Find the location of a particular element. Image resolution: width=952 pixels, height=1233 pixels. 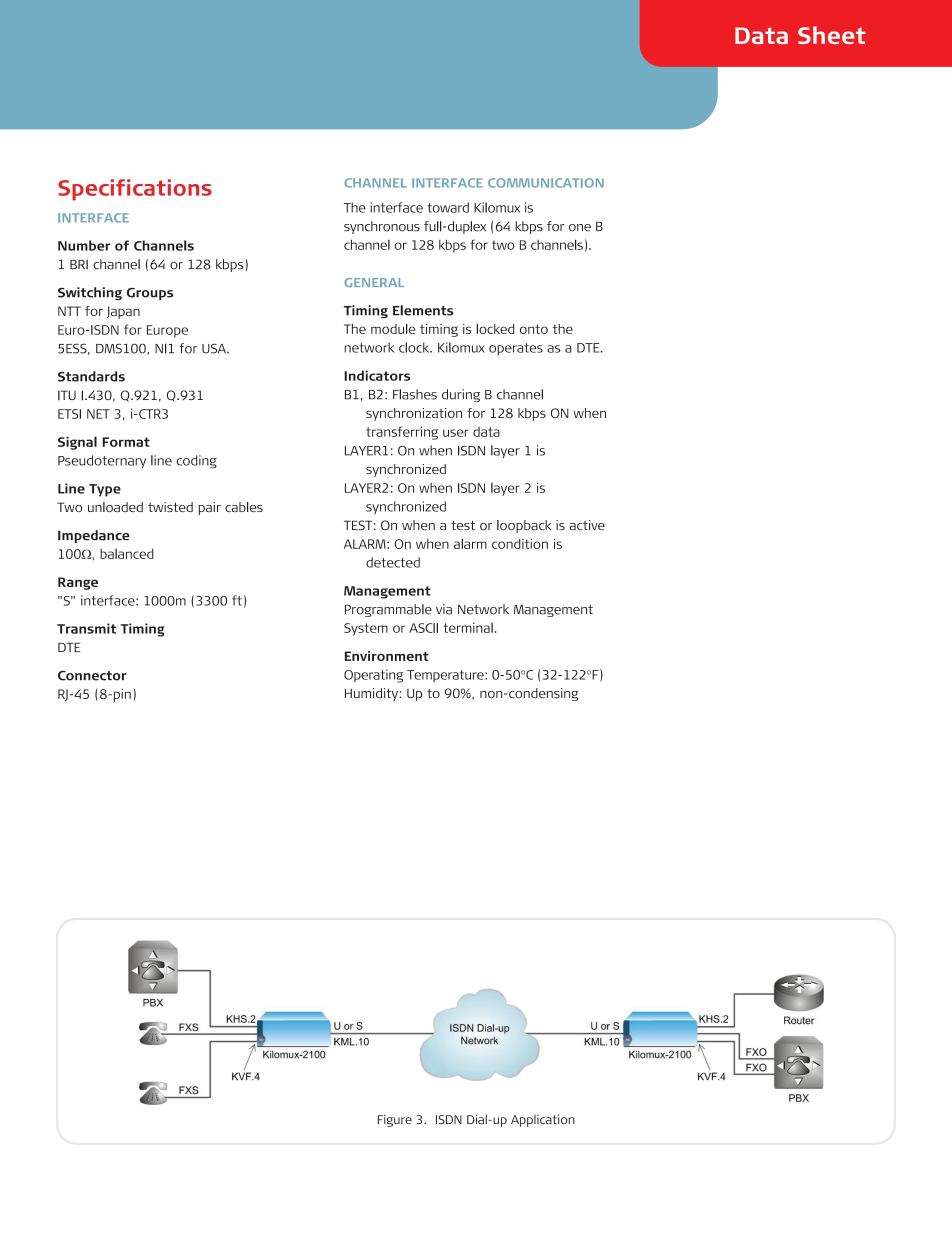

Elements is located at coordinates (423, 310).
